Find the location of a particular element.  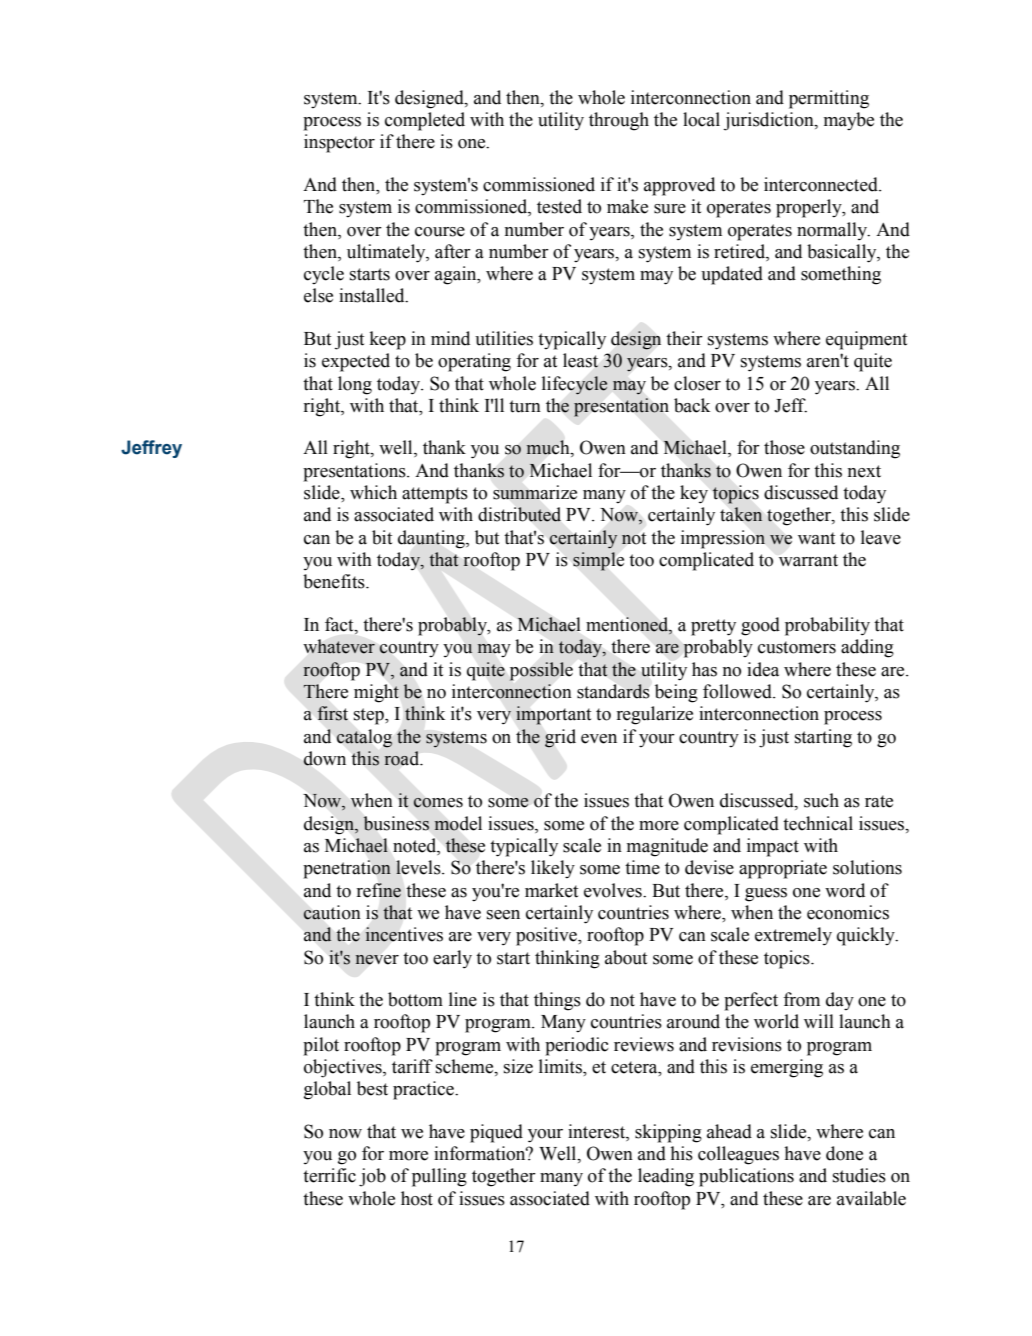

least is located at coordinates (580, 360).
